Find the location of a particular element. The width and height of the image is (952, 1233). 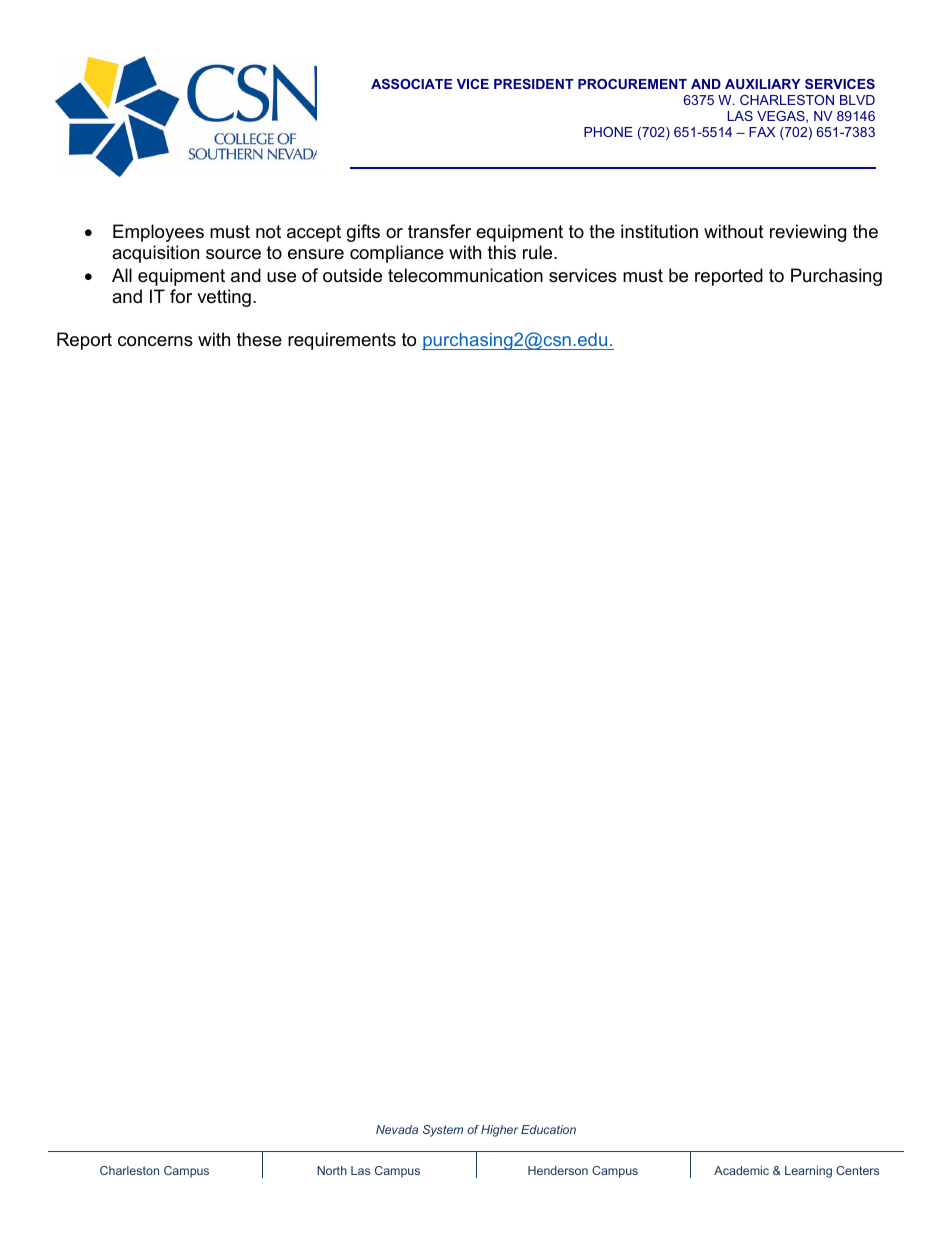

PRESIDENT is located at coordinates (534, 84).
